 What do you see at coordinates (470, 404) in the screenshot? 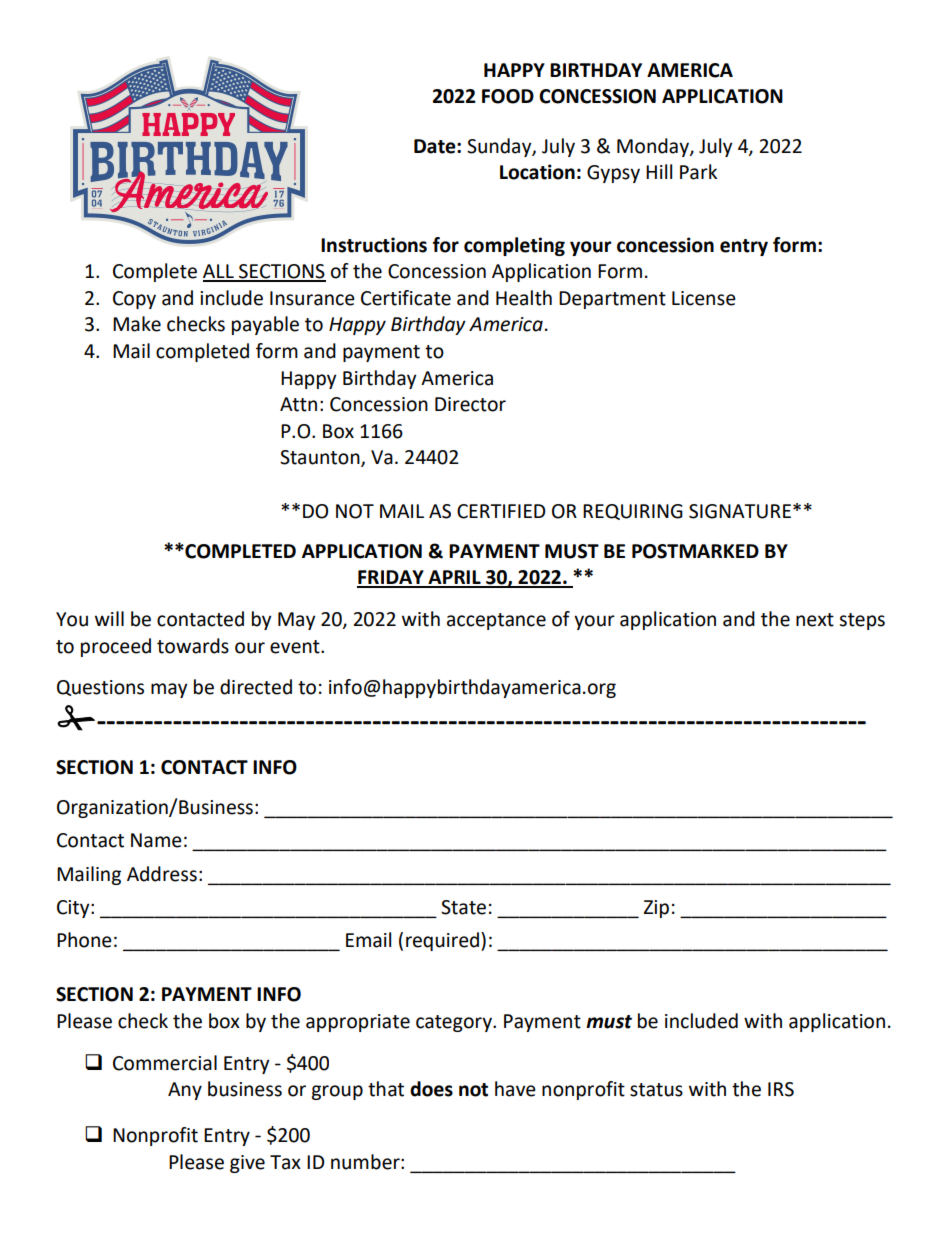
I see `Director` at bounding box center [470, 404].
